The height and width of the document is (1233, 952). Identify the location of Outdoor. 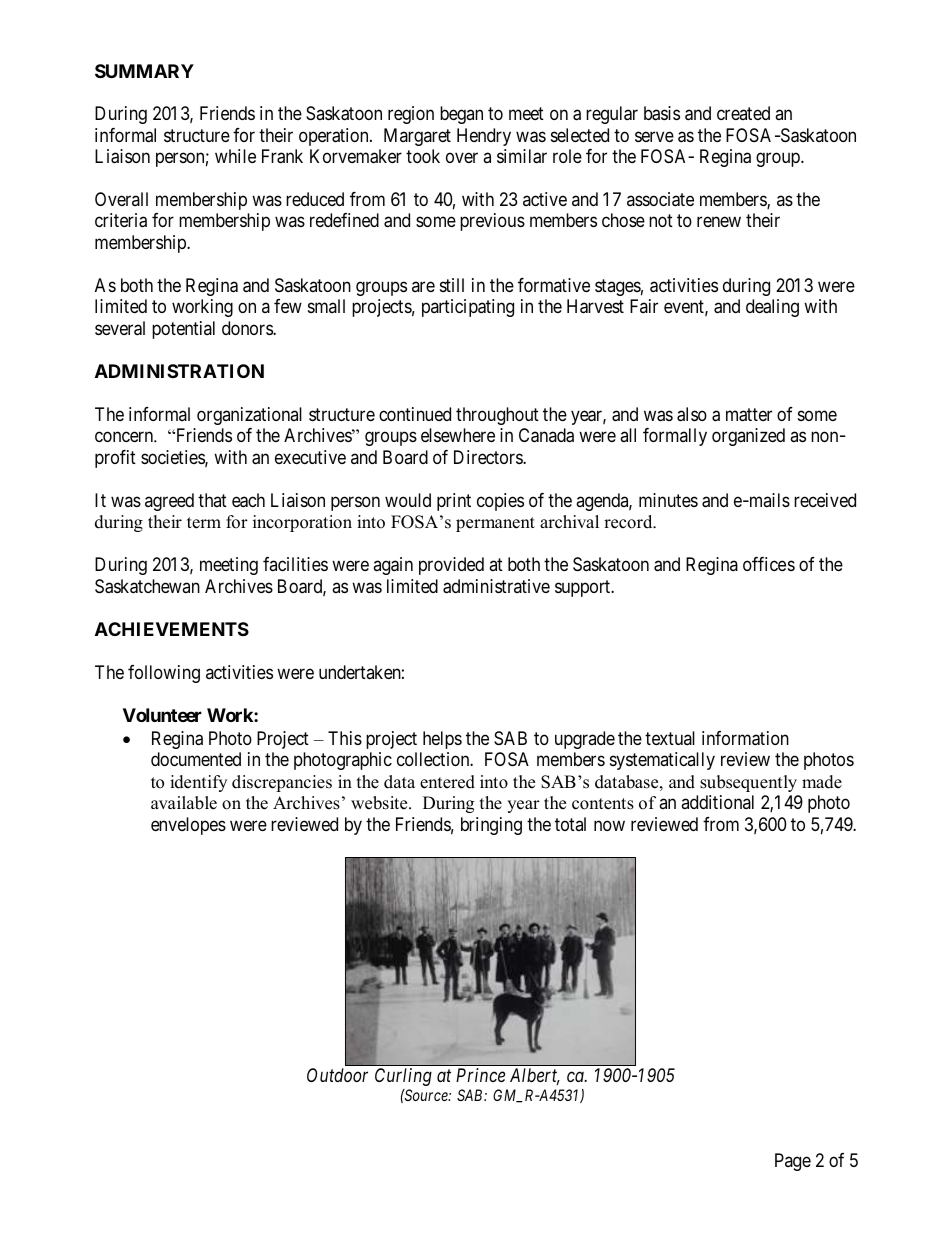
(337, 1075).
